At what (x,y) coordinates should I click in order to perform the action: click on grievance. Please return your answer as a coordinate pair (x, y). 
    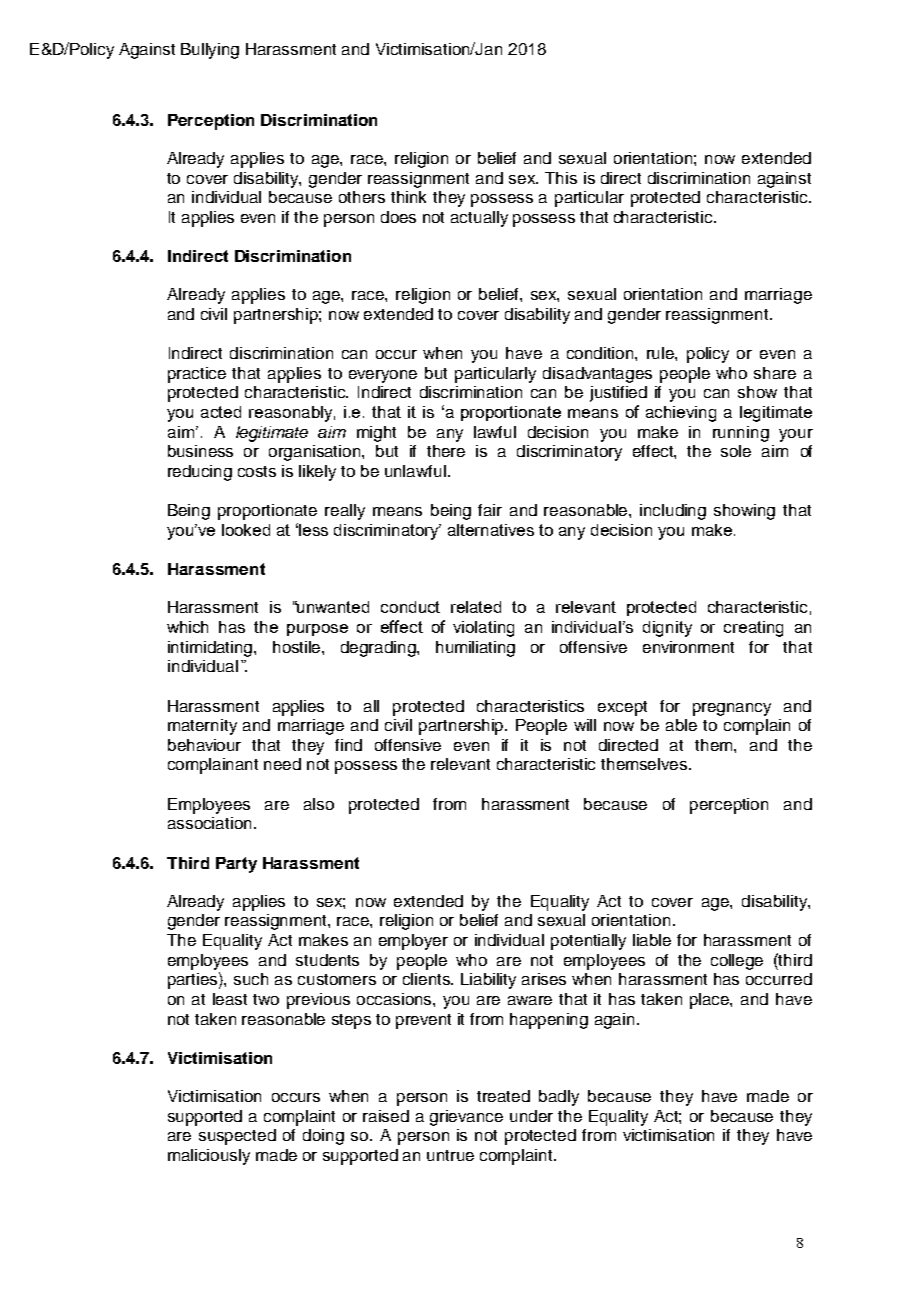
    Looking at the image, I should click on (466, 1118).
